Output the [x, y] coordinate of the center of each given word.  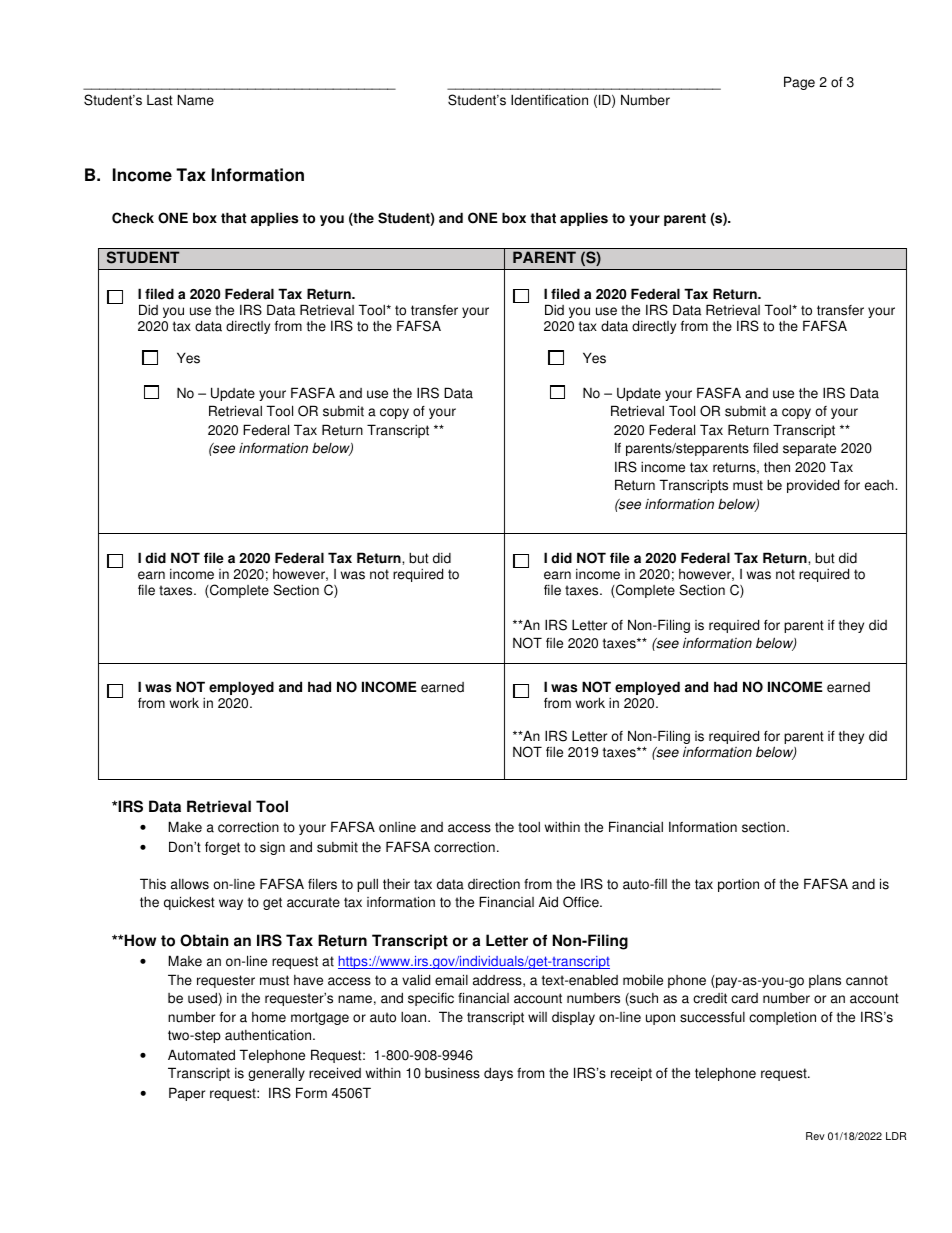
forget [222, 848]
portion [738, 885]
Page [799, 83]
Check [133, 218]
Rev [815, 1136]
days [498, 1074]
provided [813, 486]
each [880, 485]
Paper [187, 1094]
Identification [549, 100]
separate [809, 449]
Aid [548, 902]
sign [272, 848]
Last [160, 100]
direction [494, 884]
